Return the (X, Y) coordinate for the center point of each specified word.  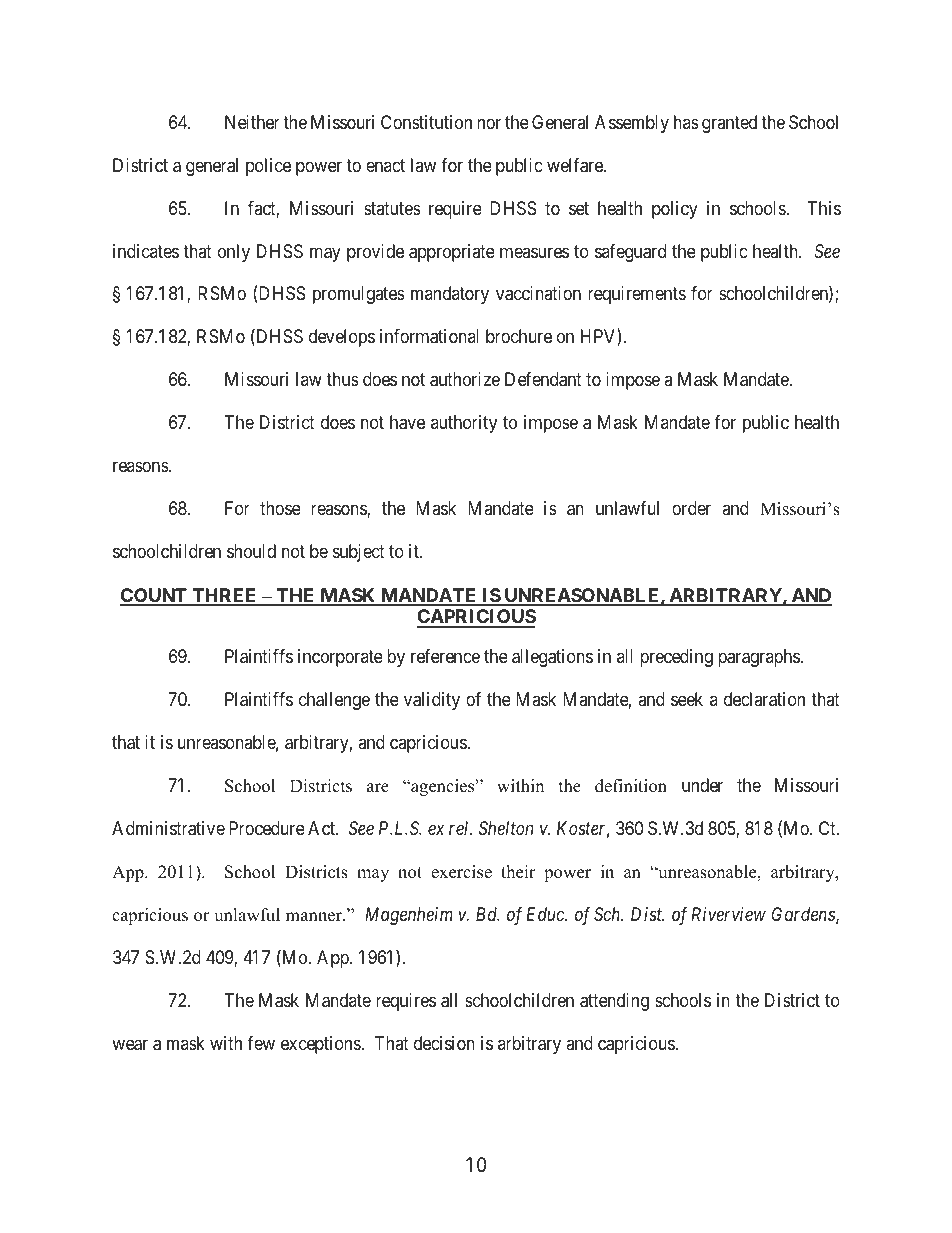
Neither (252, 122)
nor (489, 123)
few (261, 1043)
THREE (225, 596)
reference (445, 656)
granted (729, 124)
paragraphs (759, 658)
